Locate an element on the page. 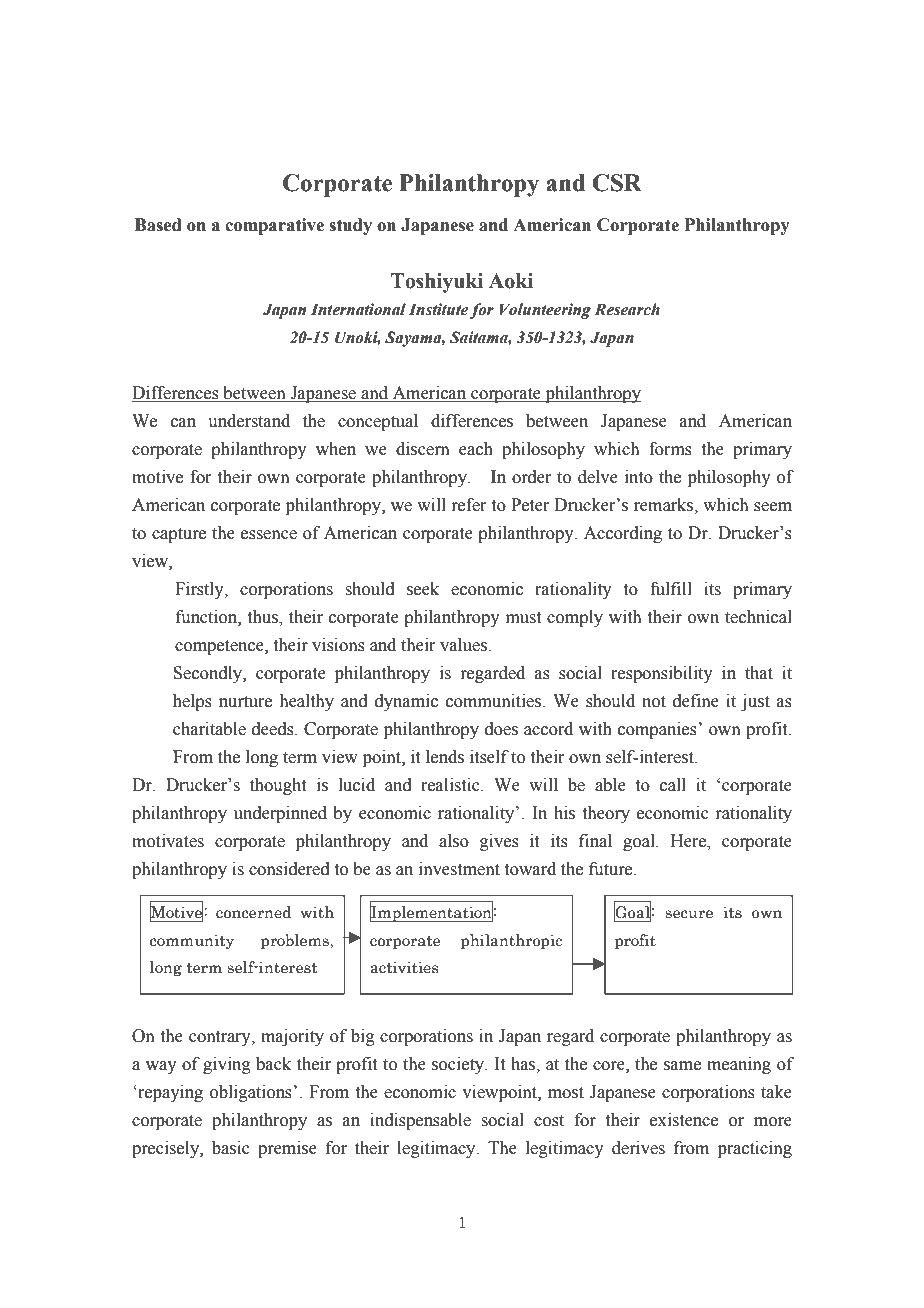 This document has width=924, height=1308. society is located at coordinates (459, 1065).
